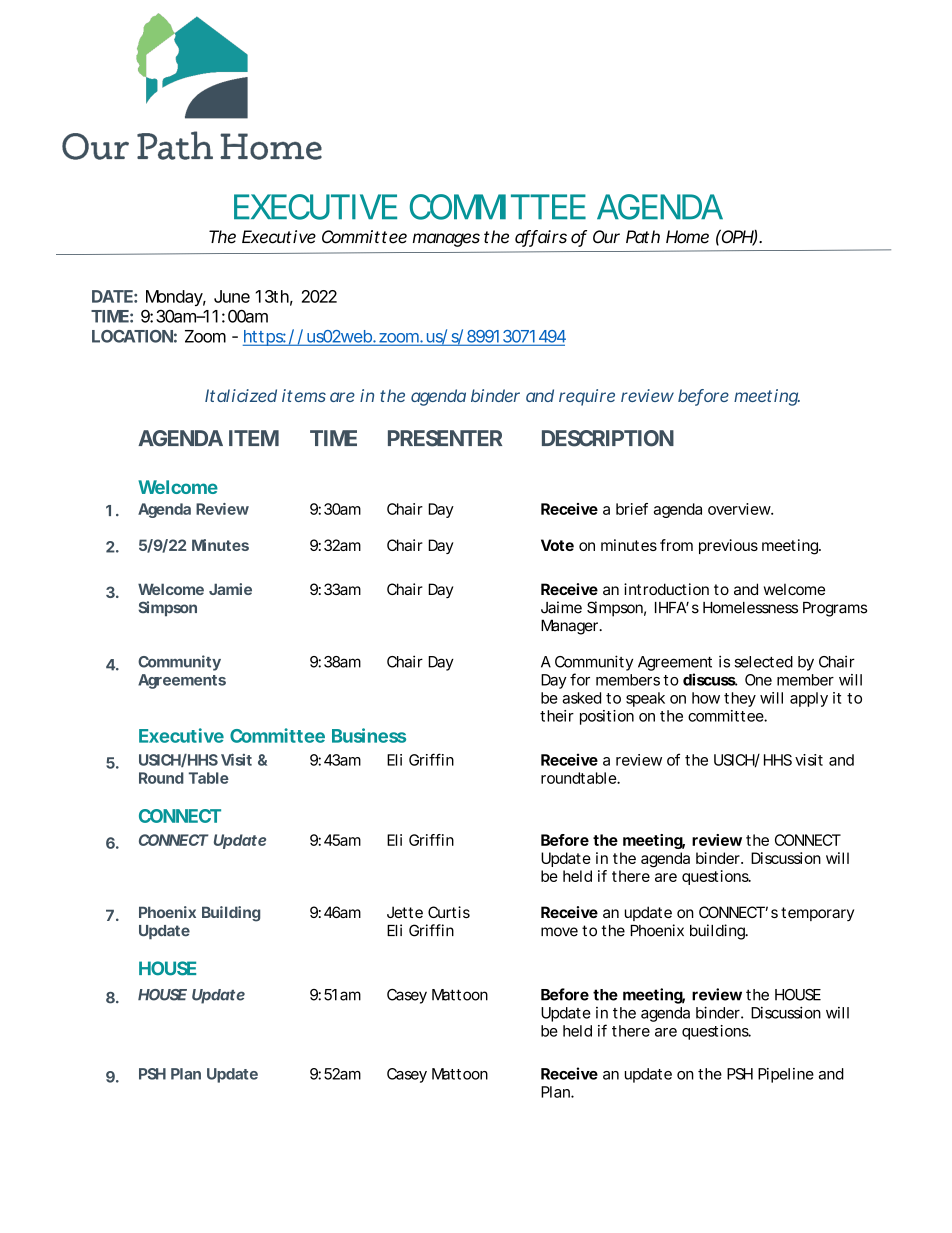 The image size is (952, 1233). What do you see at coordinates (557, 716) in the page?
I see `their` at bounding box center [557, 716].
